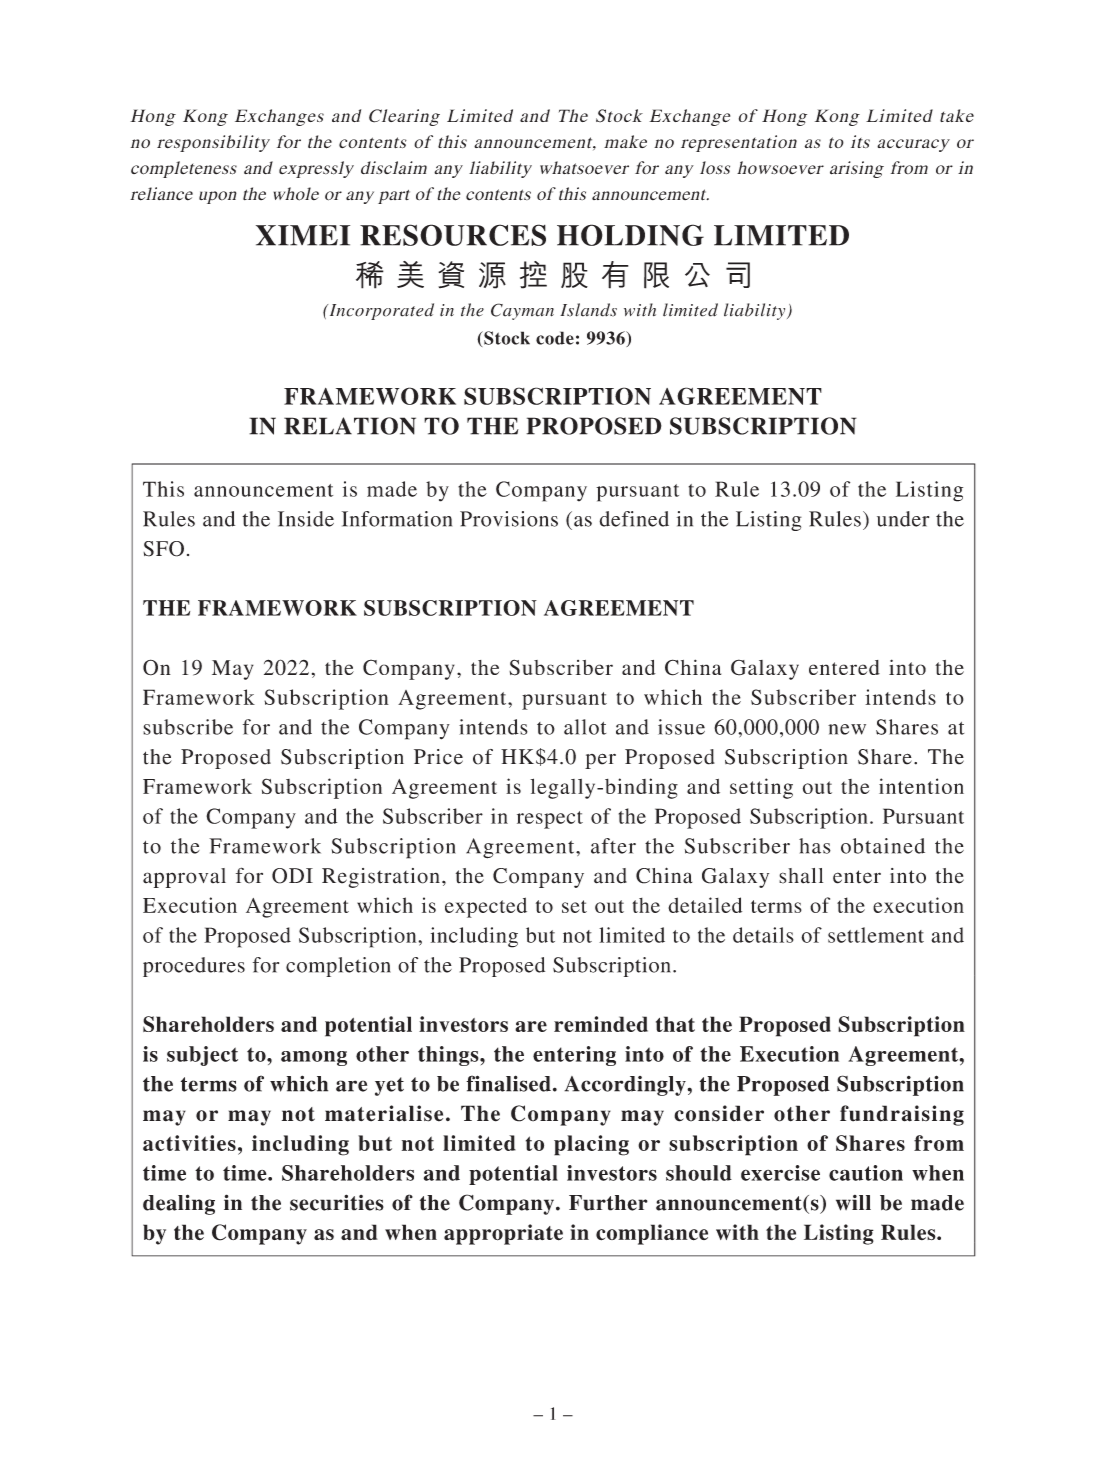  I want to click on ODI, so click(292, 876).
